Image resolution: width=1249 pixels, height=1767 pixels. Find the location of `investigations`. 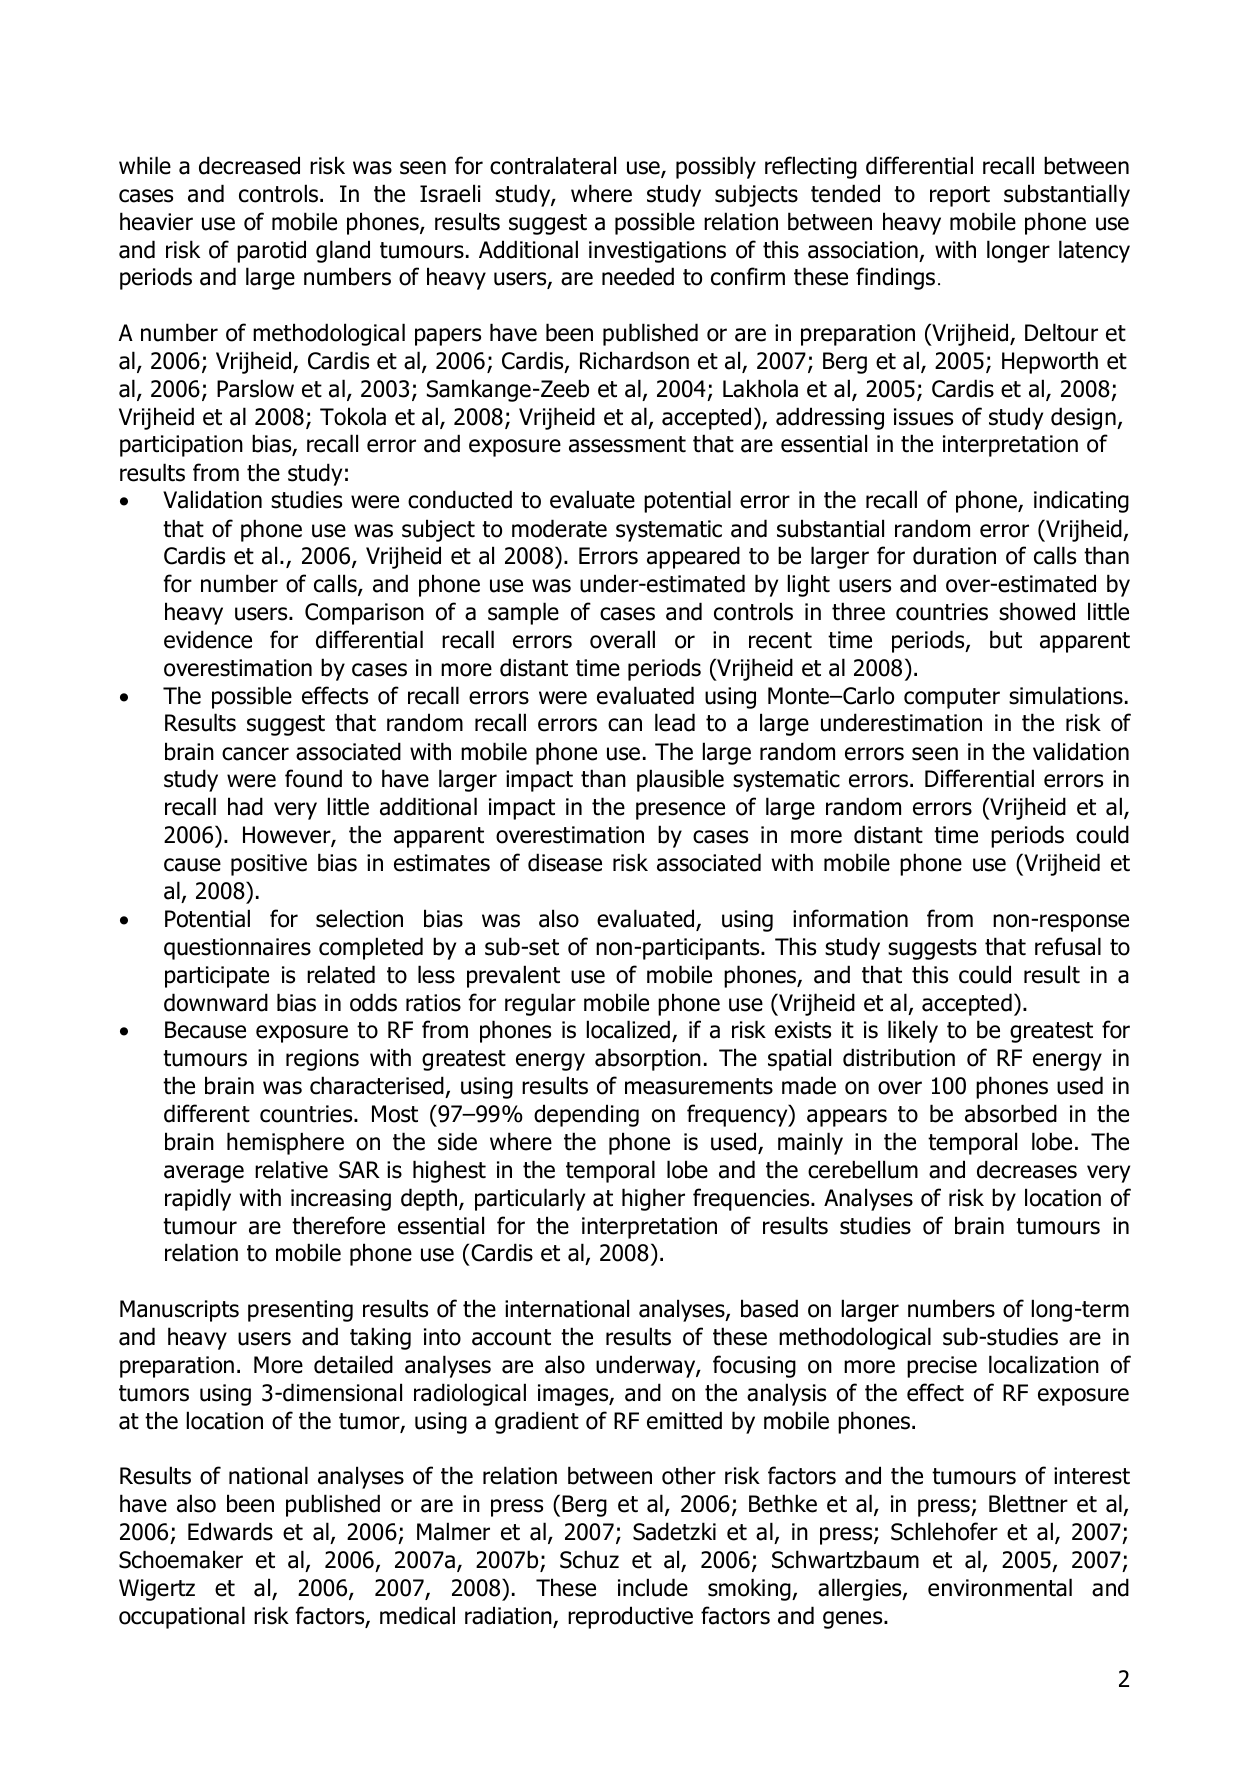

investigations is located at coordinates (657, 252).
